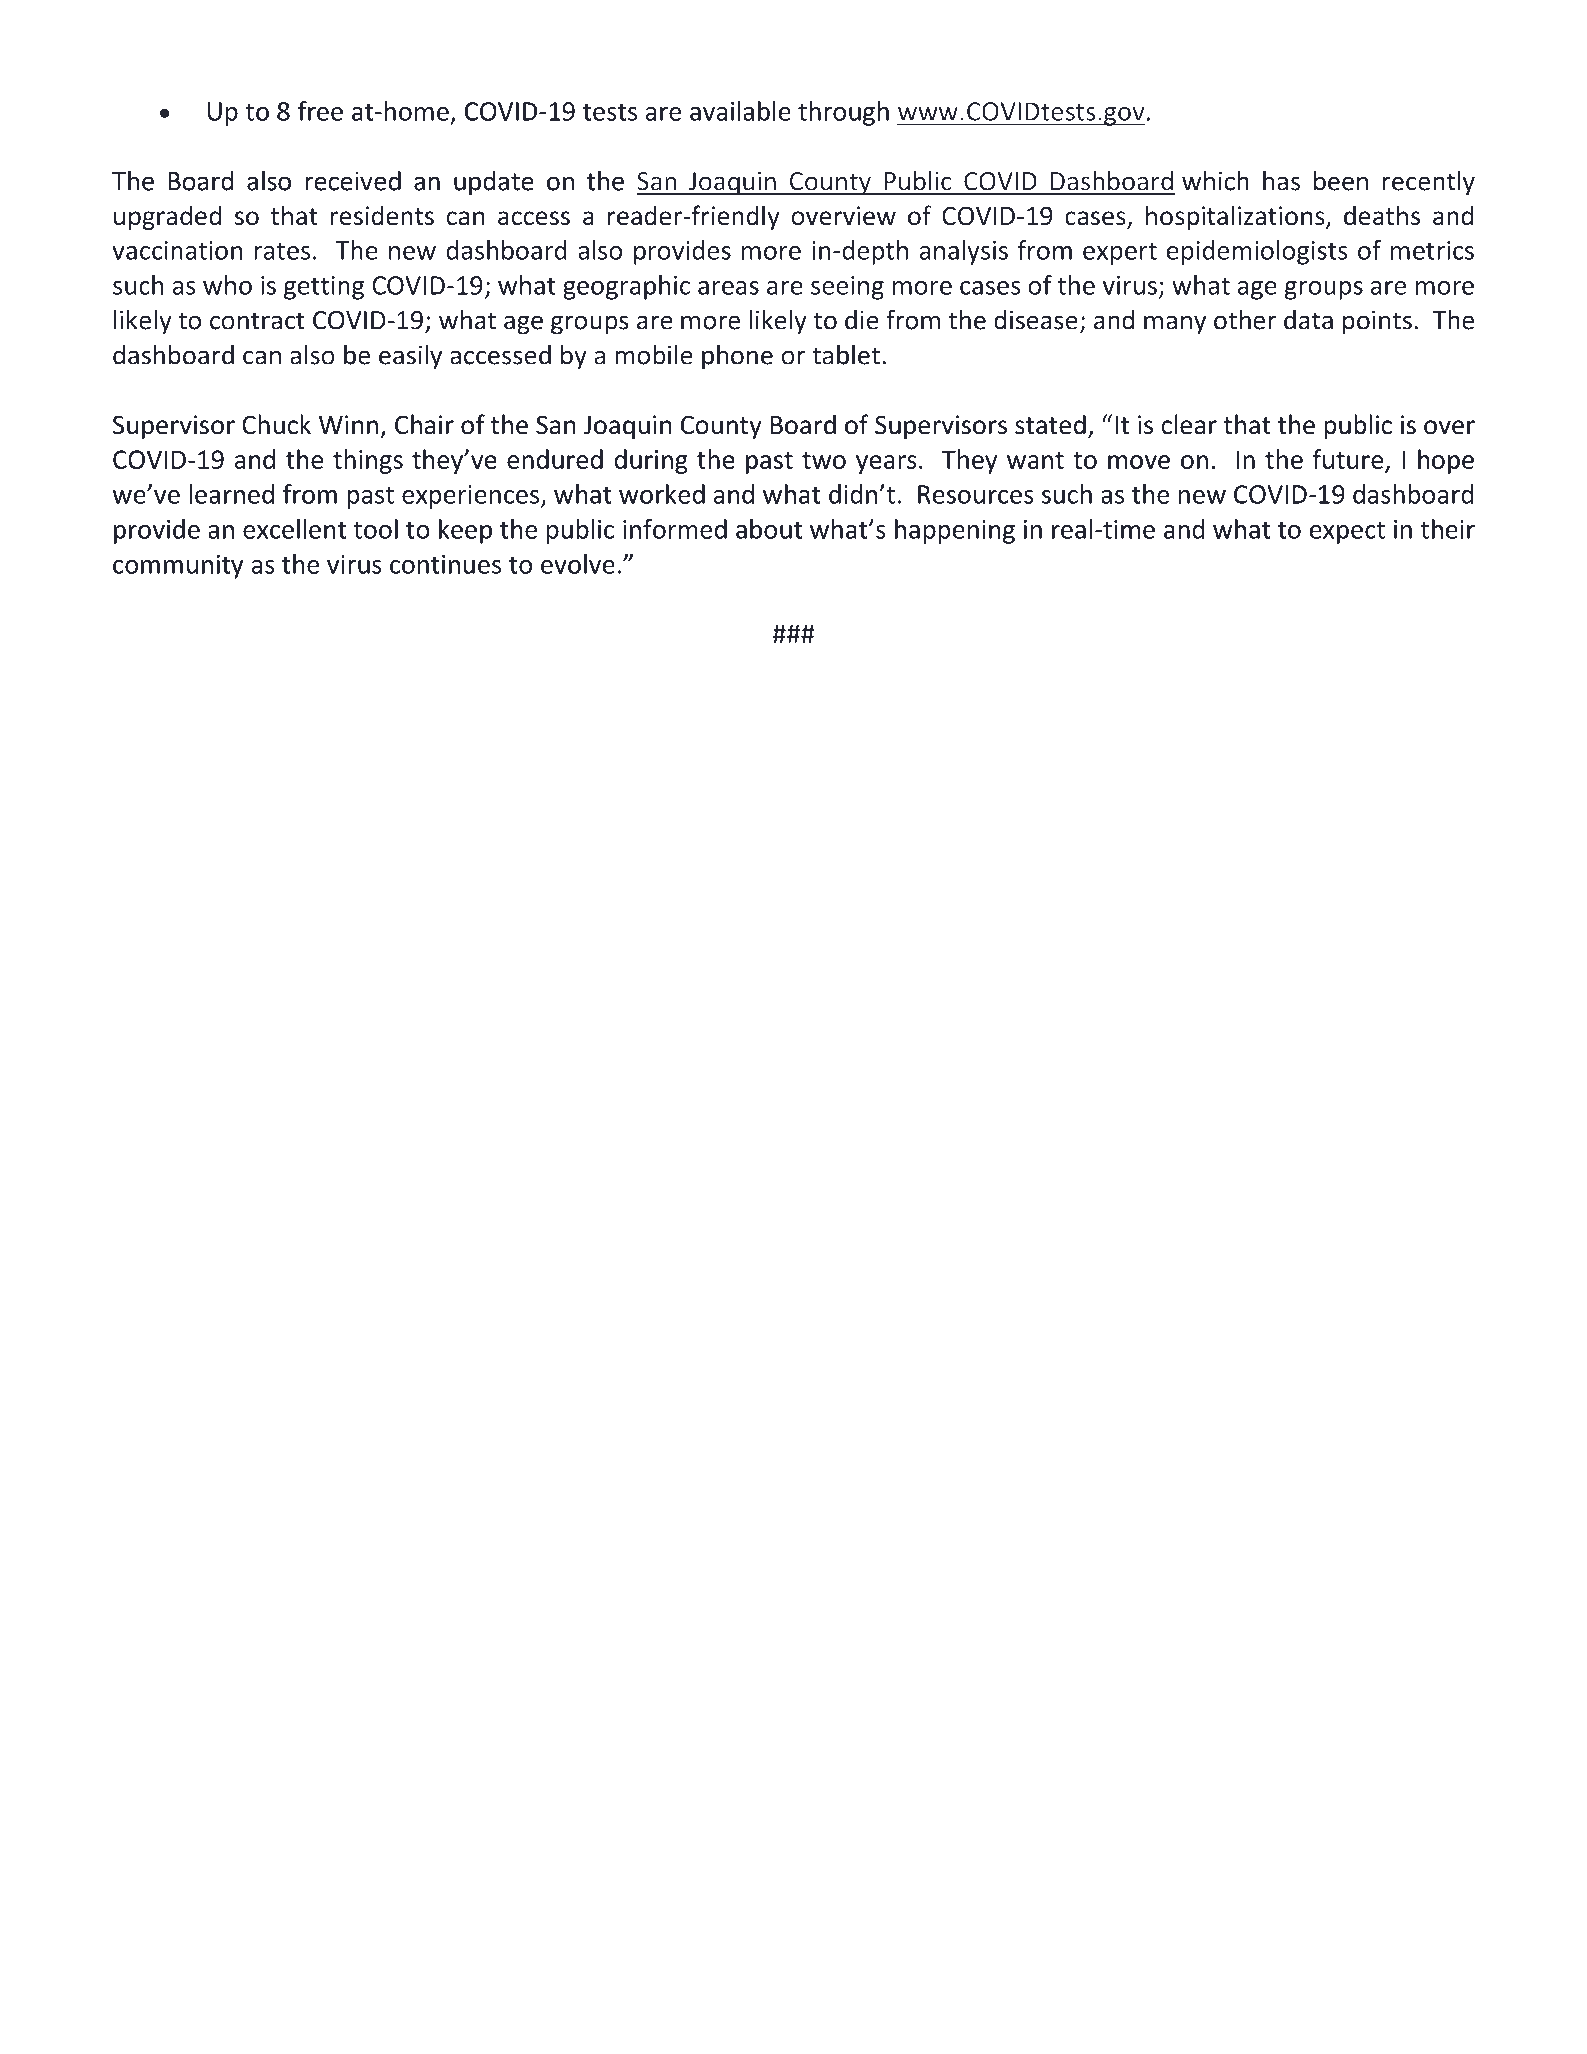 The image size is (1587, 2054). Describe the element at coordinates (1189, 424) in the screenshot. I see `clear` at that location.
